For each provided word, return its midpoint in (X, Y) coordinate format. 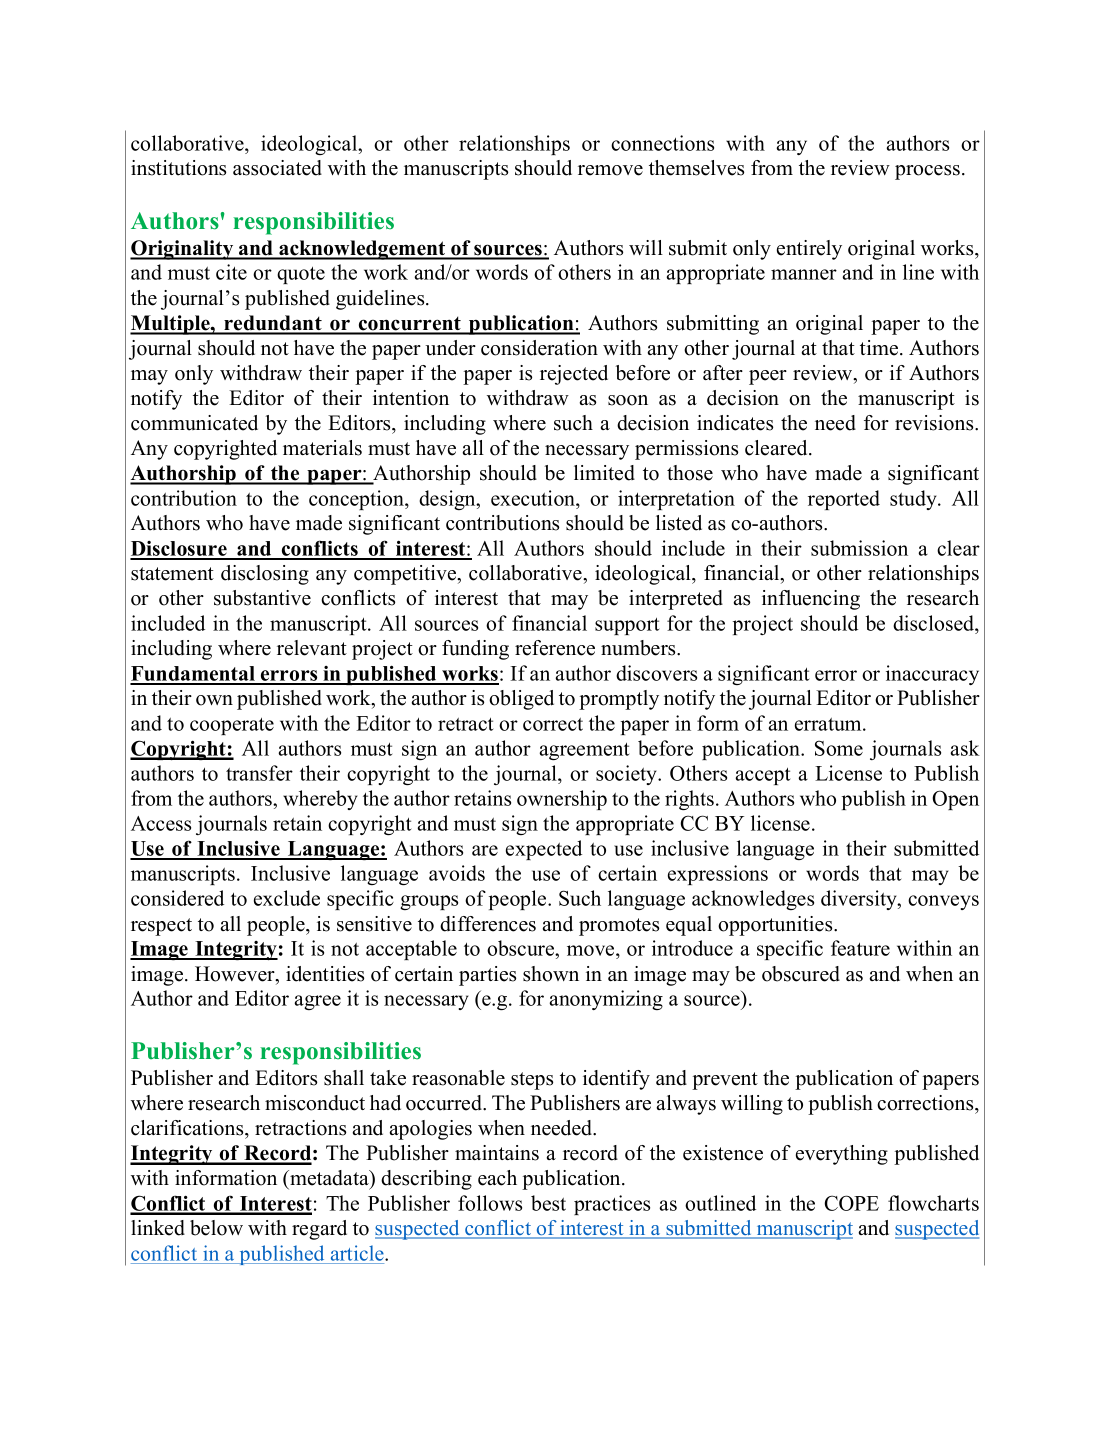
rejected (574, 375)
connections (662, 143)
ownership (562, 800)
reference (555, 648)
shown (551, 974)
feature (860, 948)
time (880, 348)
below (216, 1228)
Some (839, 748)
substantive (262, 598)
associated (277, 168)
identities (325, 974)
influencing (811, 600)
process (927, 172)
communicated (194, 423)
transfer (259, 773)
